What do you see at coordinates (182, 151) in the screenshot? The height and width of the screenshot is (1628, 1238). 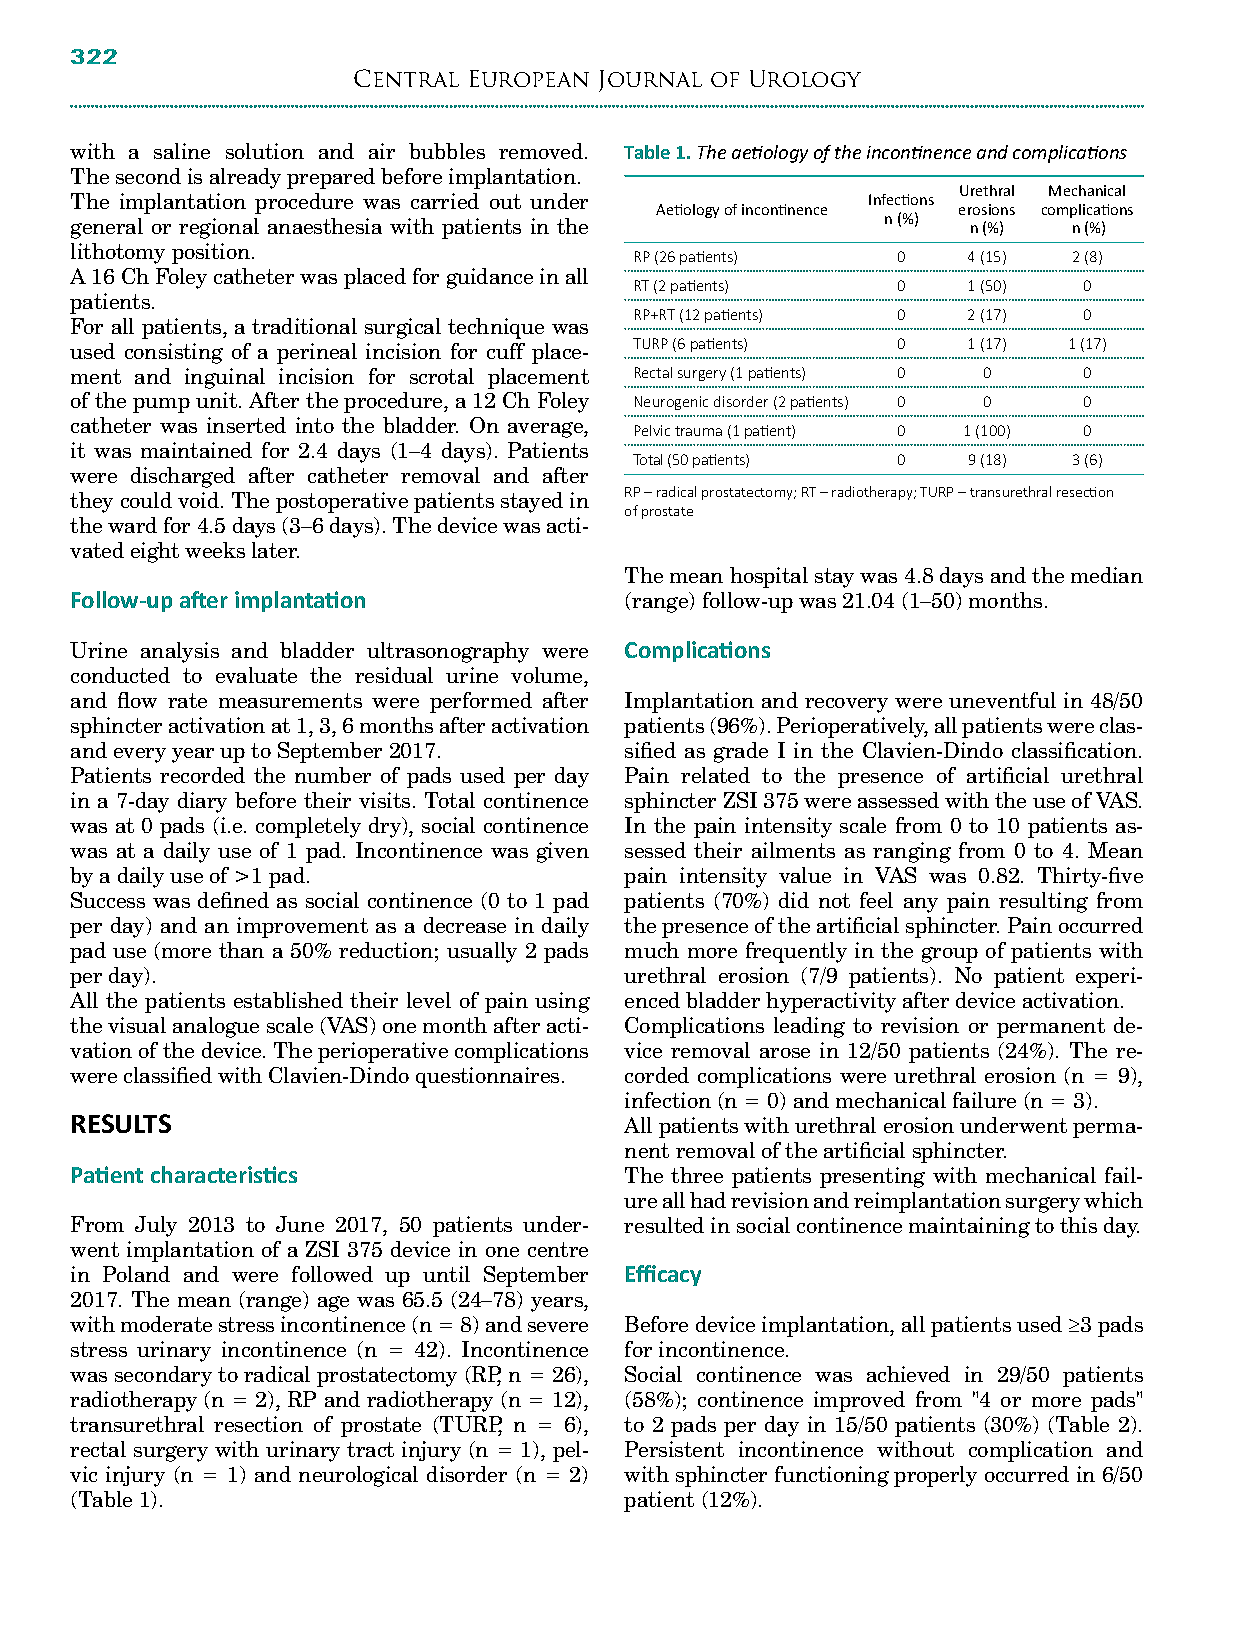 I see `saline` at bounding box center [182, 151].
